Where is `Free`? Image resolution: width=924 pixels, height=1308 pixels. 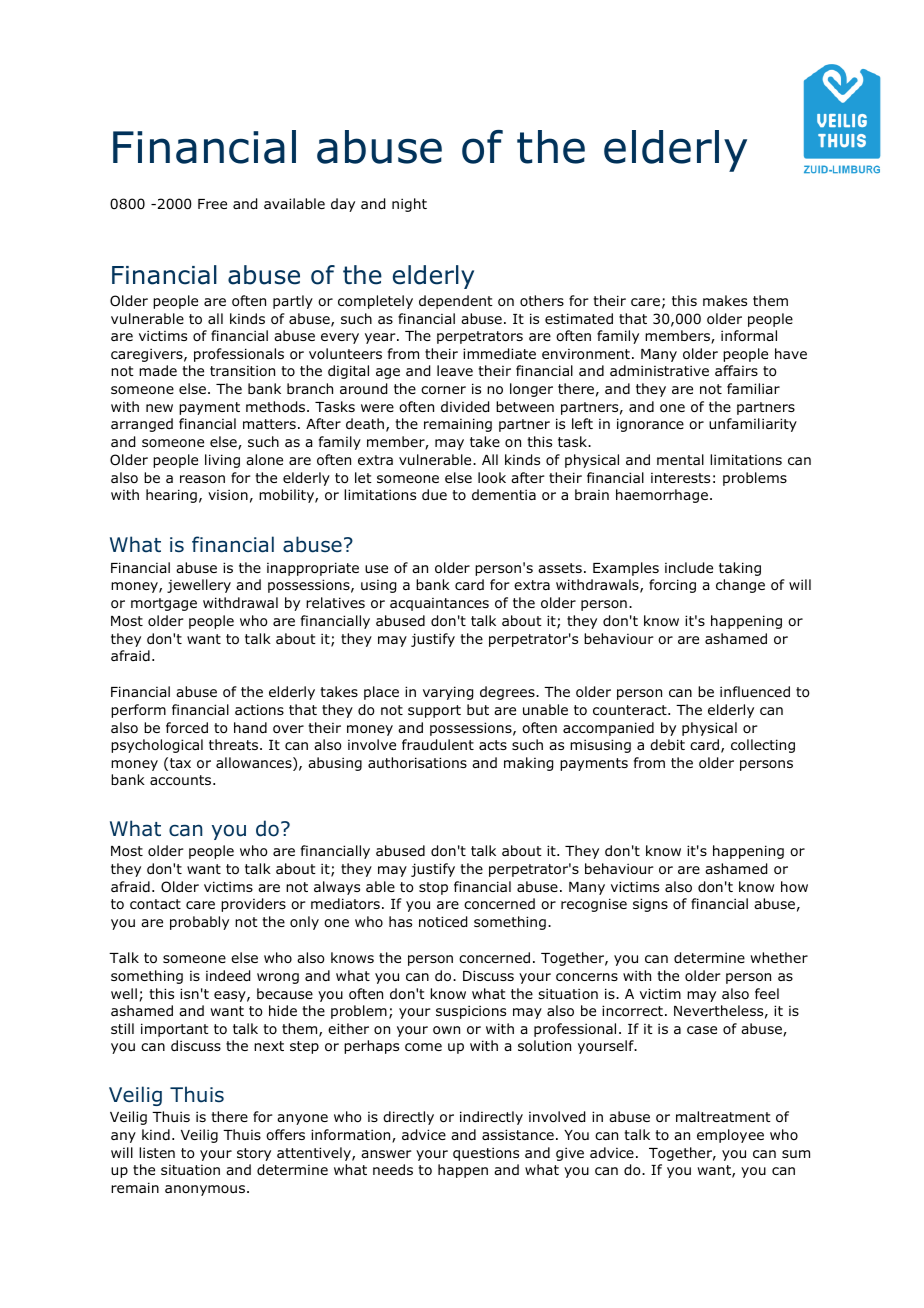
Free is located at coordinates (212, 204).
